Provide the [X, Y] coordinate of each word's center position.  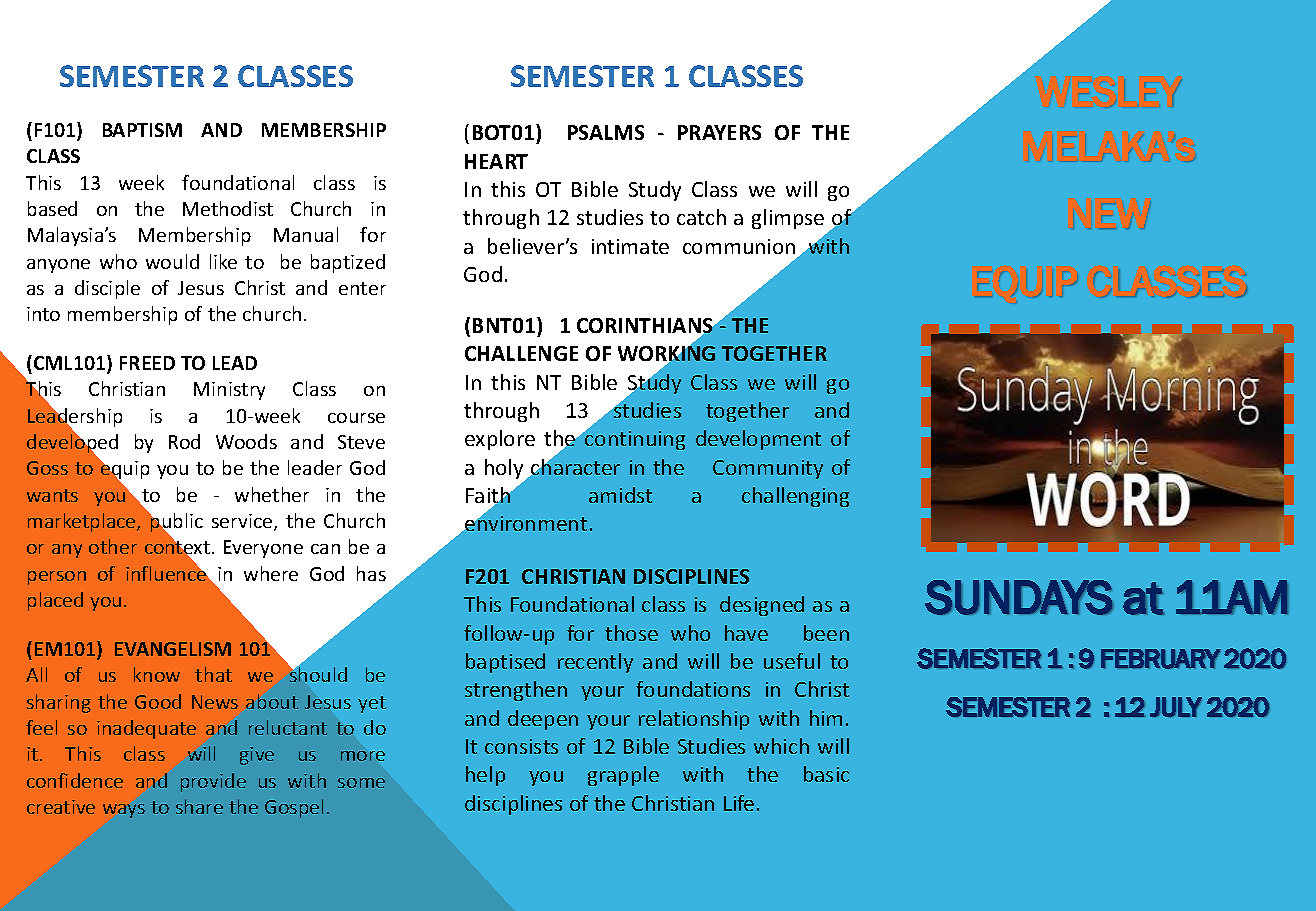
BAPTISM [142, 130]
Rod [184, 441]
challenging [795, 497]
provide [213, 782]
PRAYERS [719, 132]
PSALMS [606, 132]
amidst [620, 495]
